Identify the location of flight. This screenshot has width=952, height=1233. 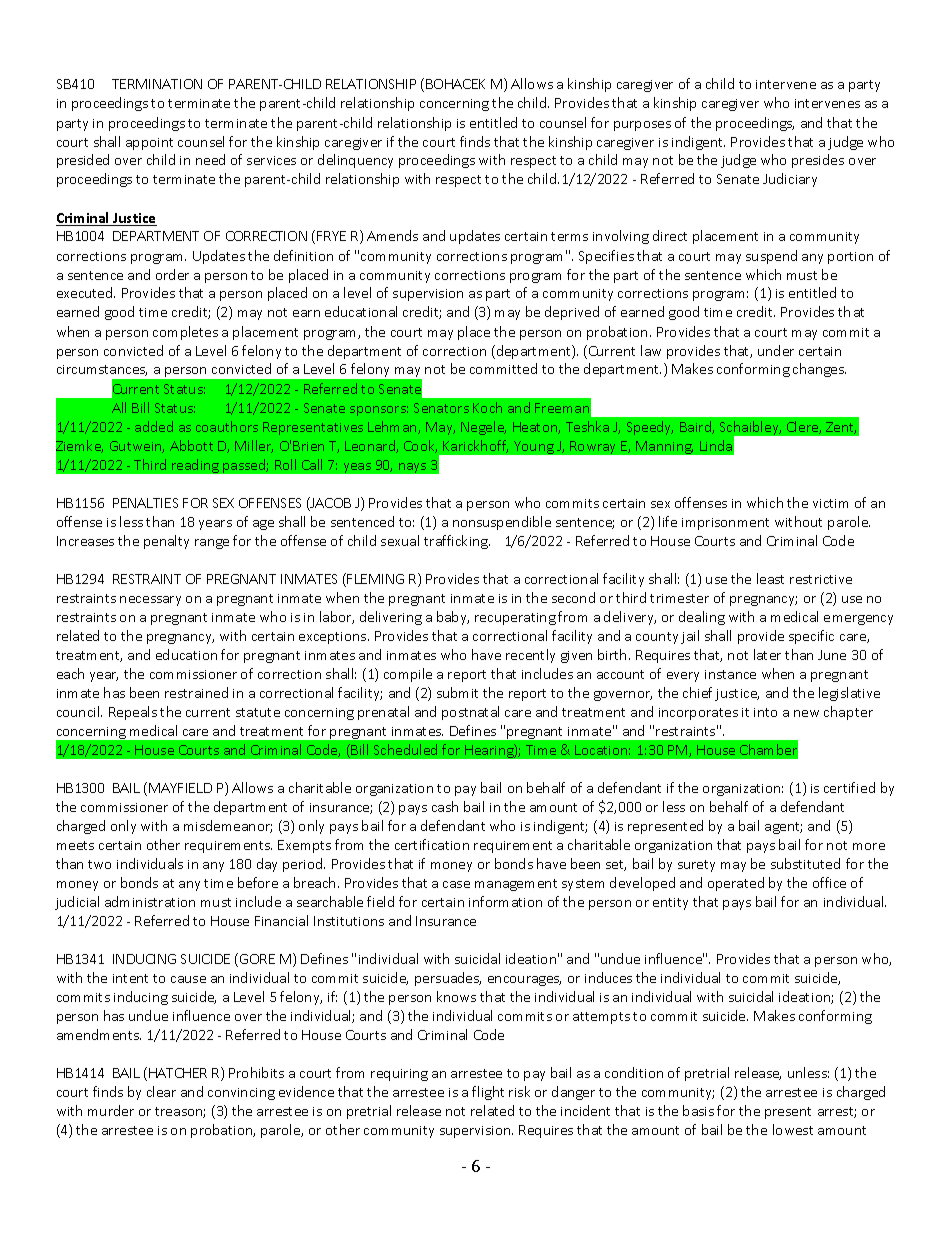
(488, 1093).
